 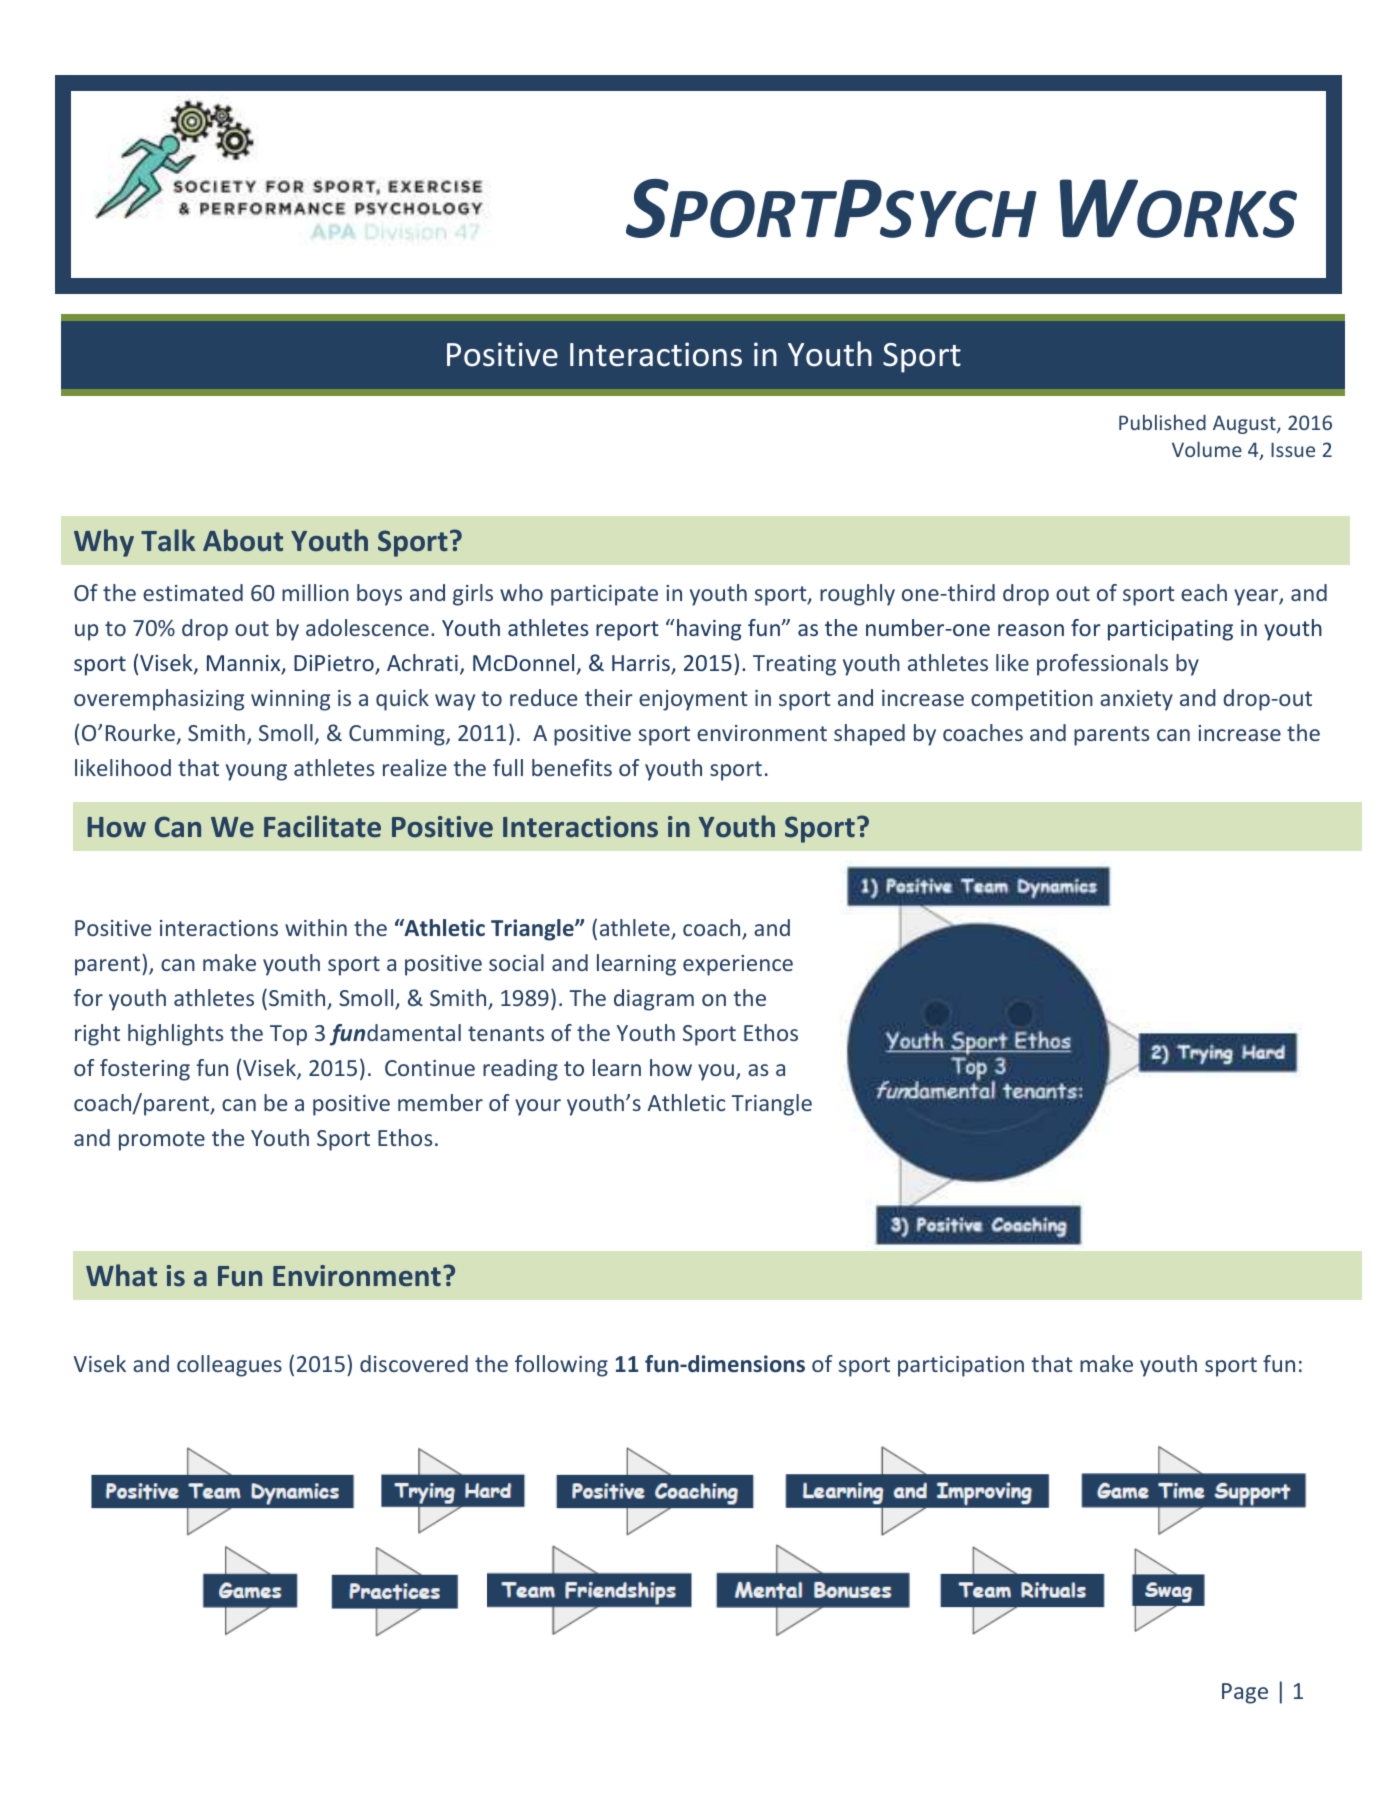 I want to click on participation, so click(x=961, y=1366).
